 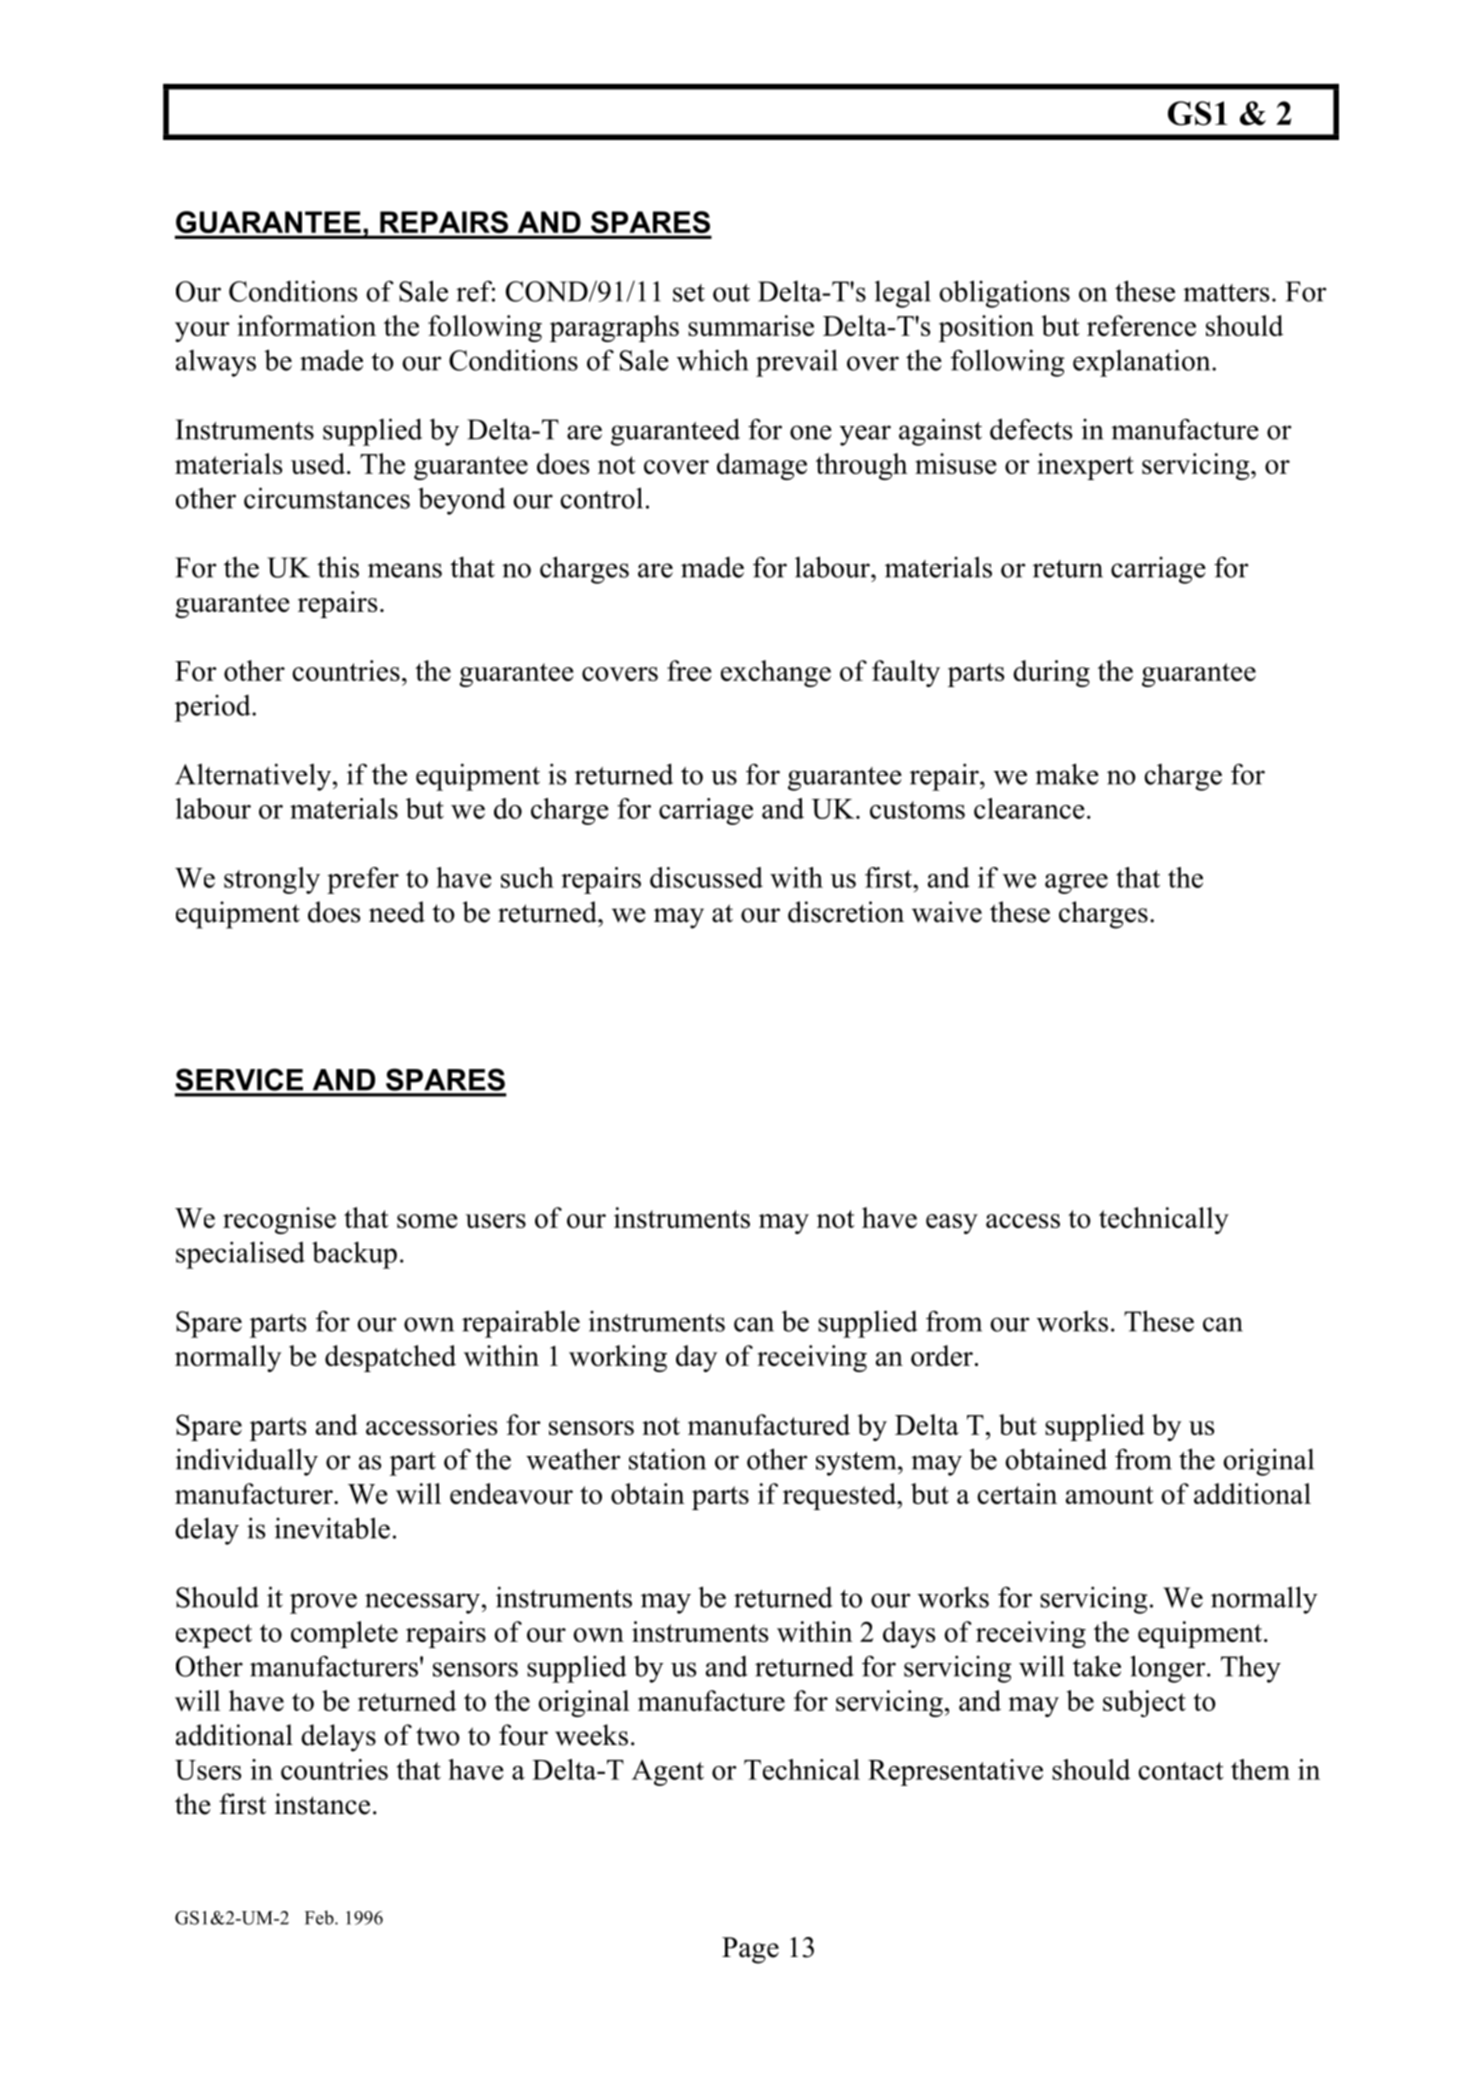 What do you see at coordinates (750, 1950) in the screenshot?
I see `Page` at bounding box center [750, 1950].
